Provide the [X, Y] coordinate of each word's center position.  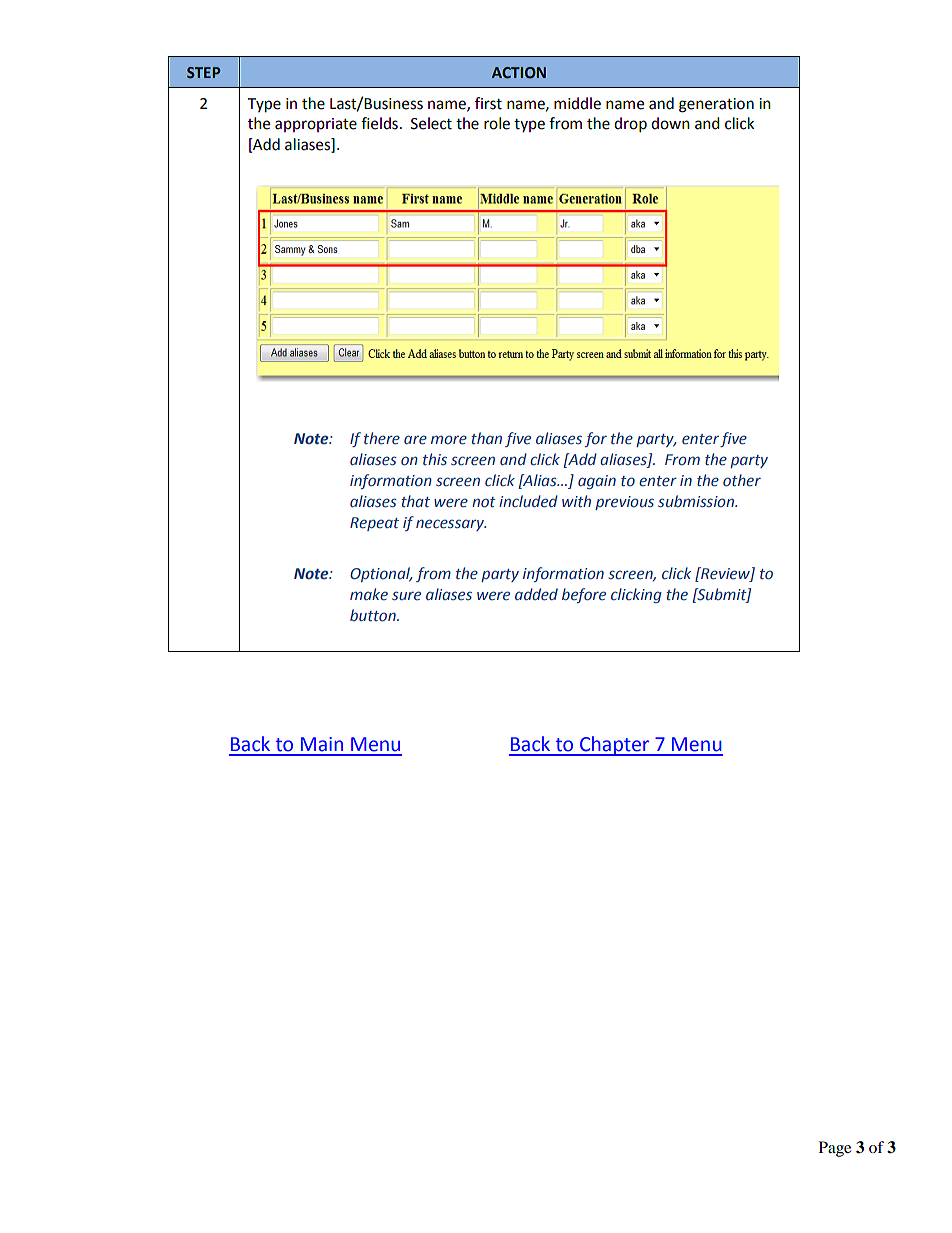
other [742, 480]
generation [716, 105]
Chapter [615, 746]
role [497, 123]
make [369, 594]
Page [835, 1149]
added [536, 594]
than [486, 438]
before [584, 595]
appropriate [316, 125]
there [382, 438]
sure [406, 596]
